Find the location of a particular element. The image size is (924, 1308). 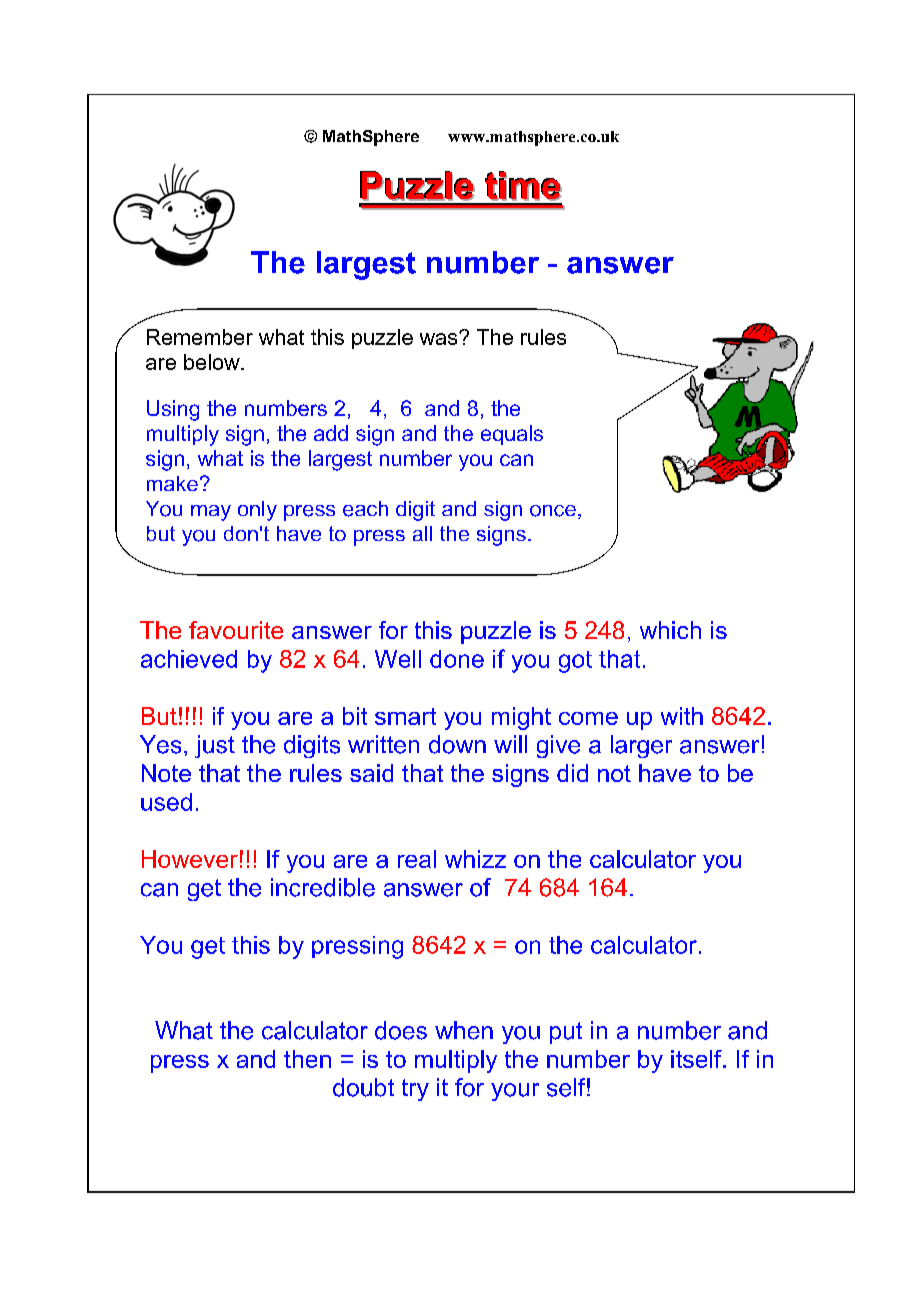

However is located at coordinates (190, 859).
